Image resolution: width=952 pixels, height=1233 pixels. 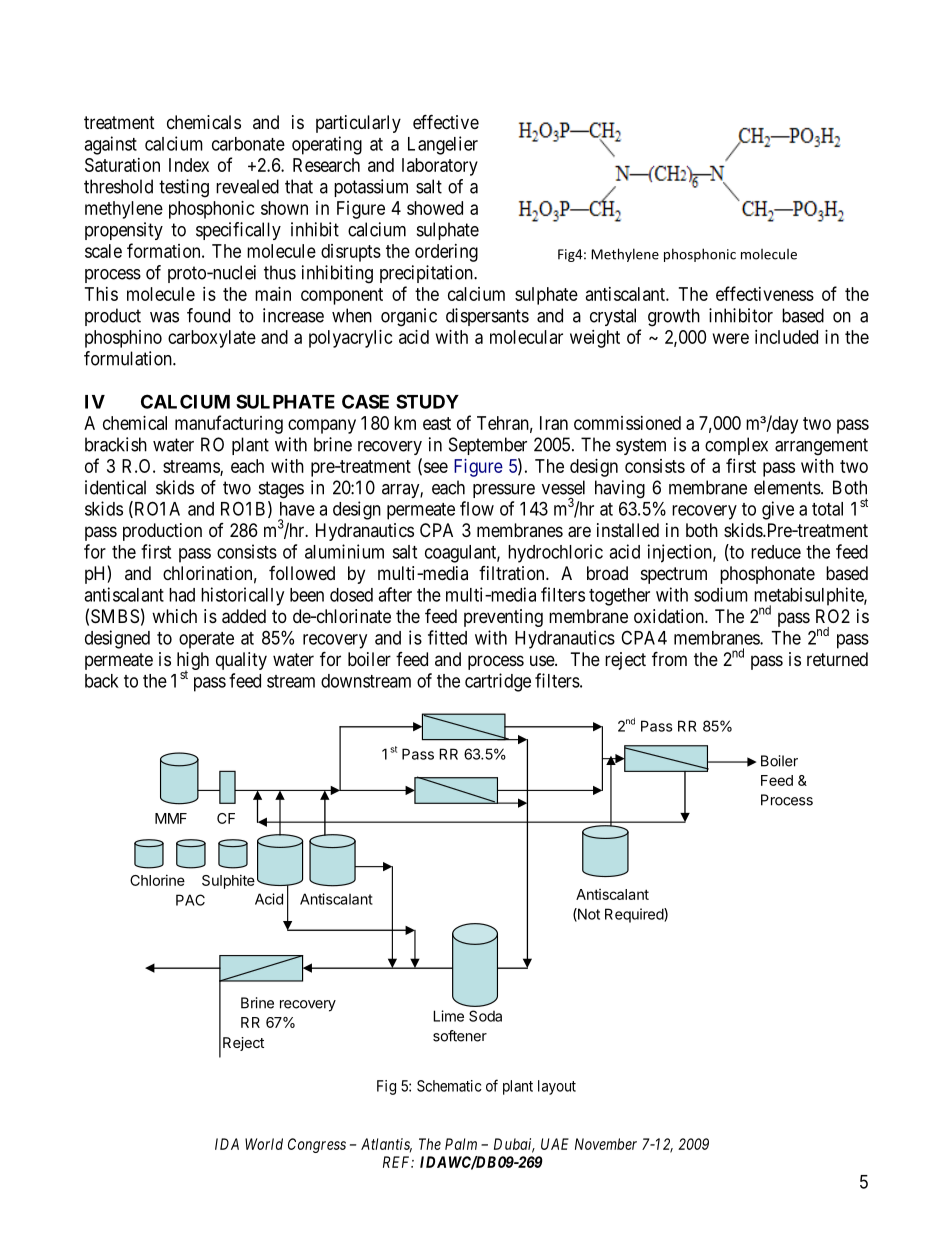 What do you see at coordinates (190, 900) in the document?
I see `PAC` at bounding box center [190, 900].
